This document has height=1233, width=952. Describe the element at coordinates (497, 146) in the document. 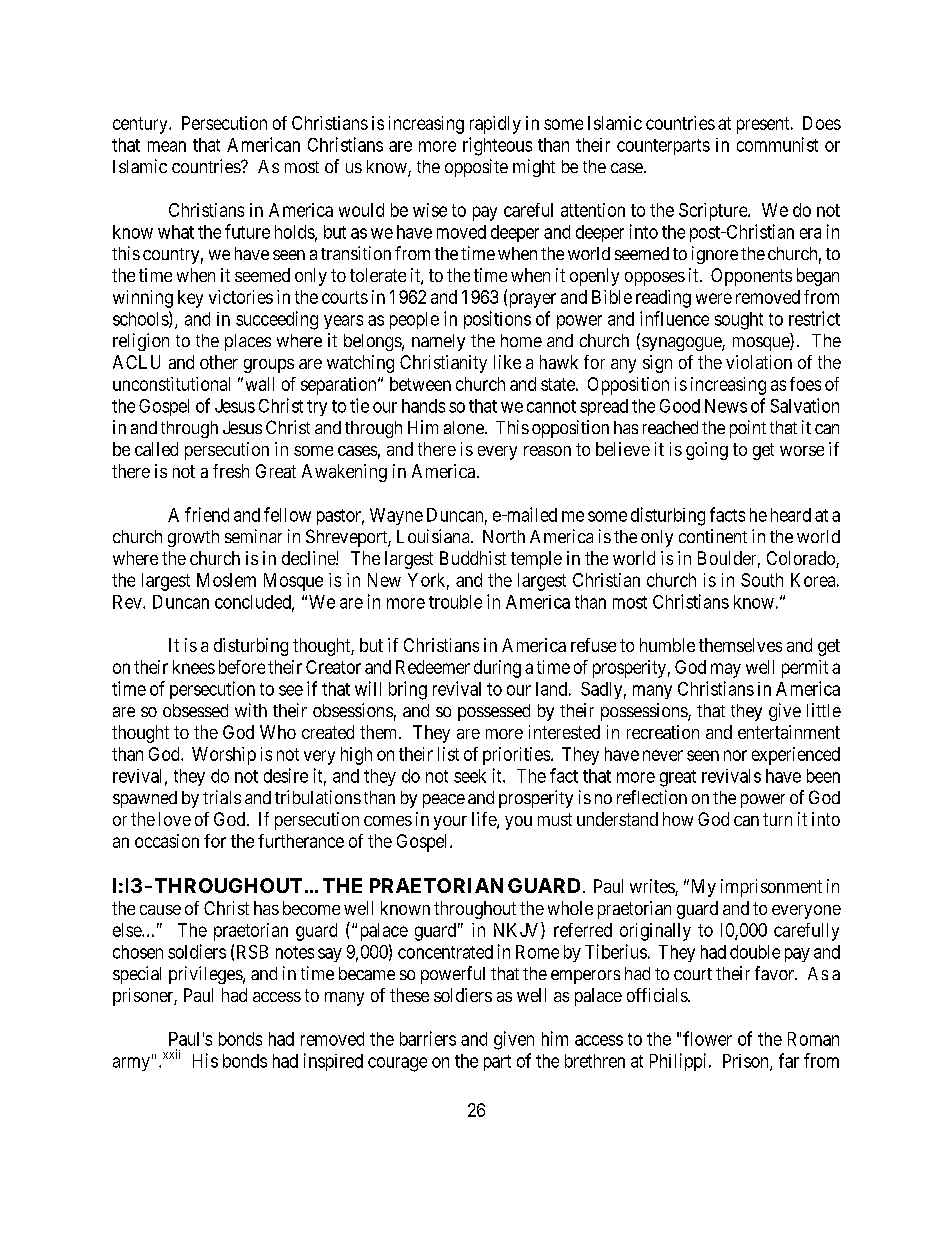

I see `righteous` at that location.
